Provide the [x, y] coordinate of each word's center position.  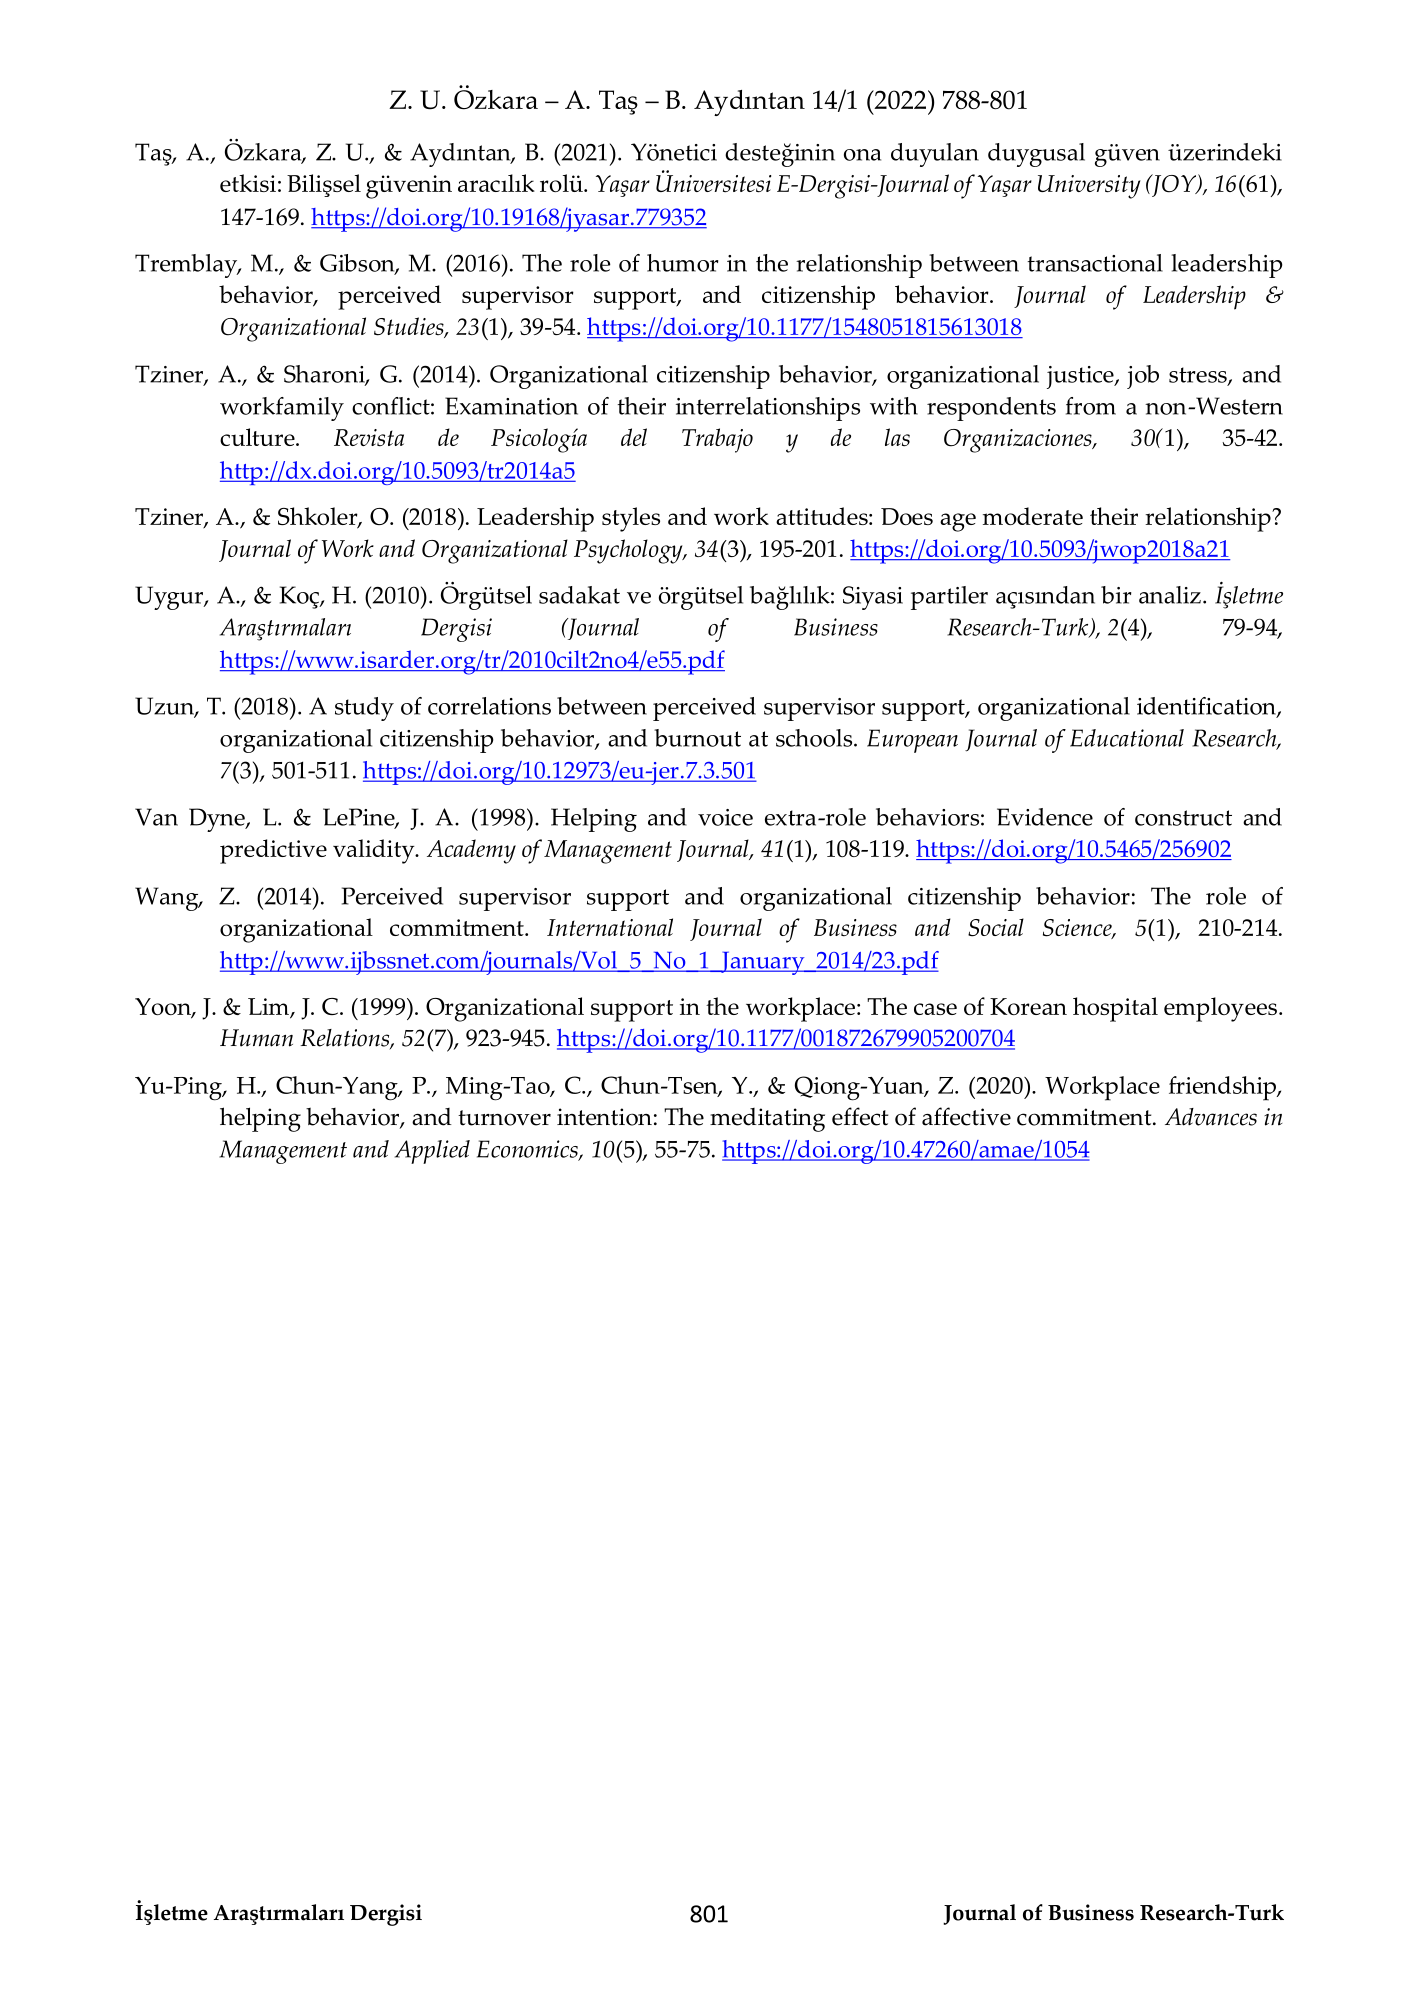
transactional [1095, 263]
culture [258, 437]
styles [631, 519]
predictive [273, 851]
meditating [767, 1120]
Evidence [1045, 817]
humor [682, 263]
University [1089, 187]
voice [725, 817]
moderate [1033, 516]
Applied [432, 1152]
